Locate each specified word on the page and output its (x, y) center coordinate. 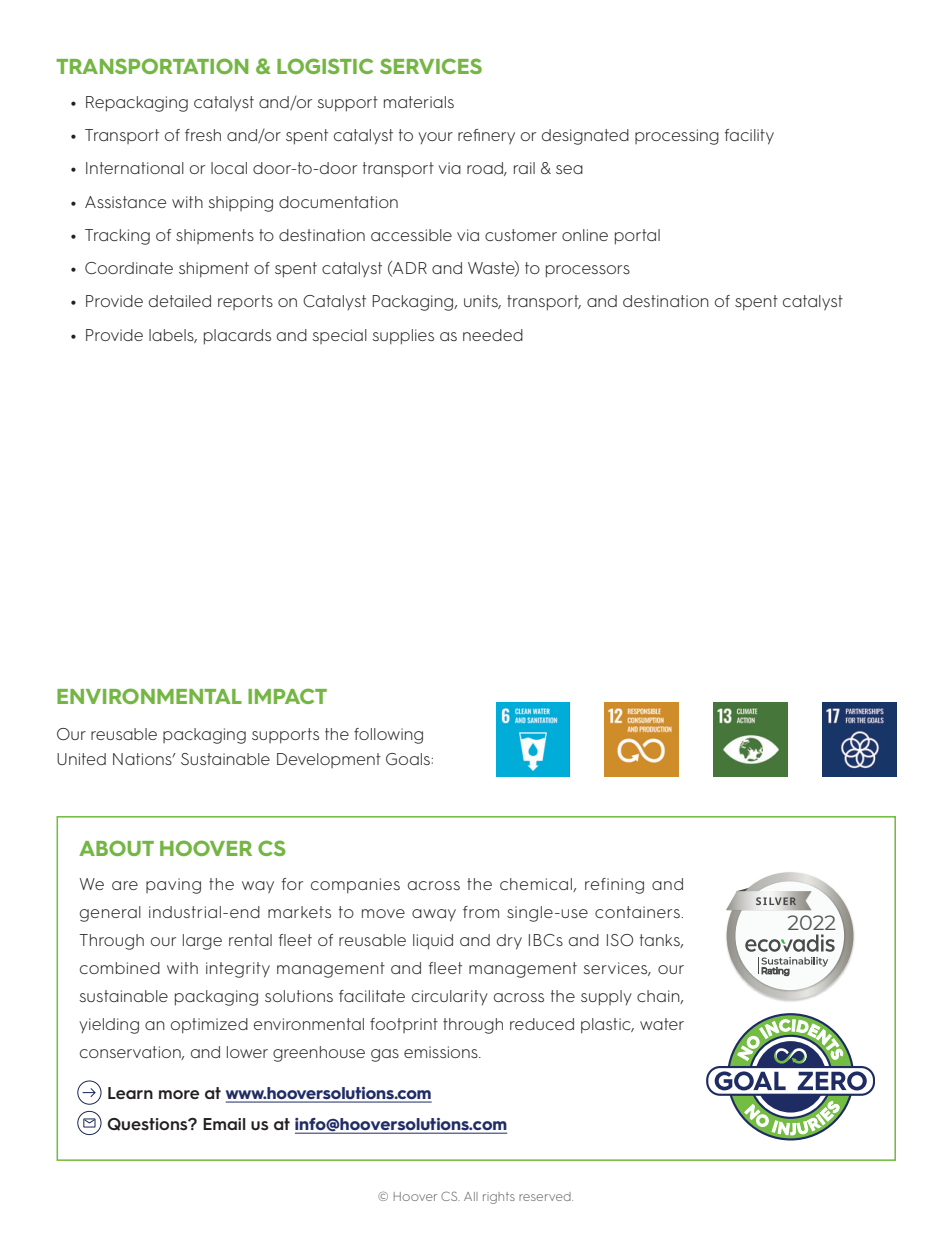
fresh (203, 135)
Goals (409, 759)
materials (419, 102)
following (388, 736)
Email (224, 1124)
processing (677, 137)
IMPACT (287, 696)
